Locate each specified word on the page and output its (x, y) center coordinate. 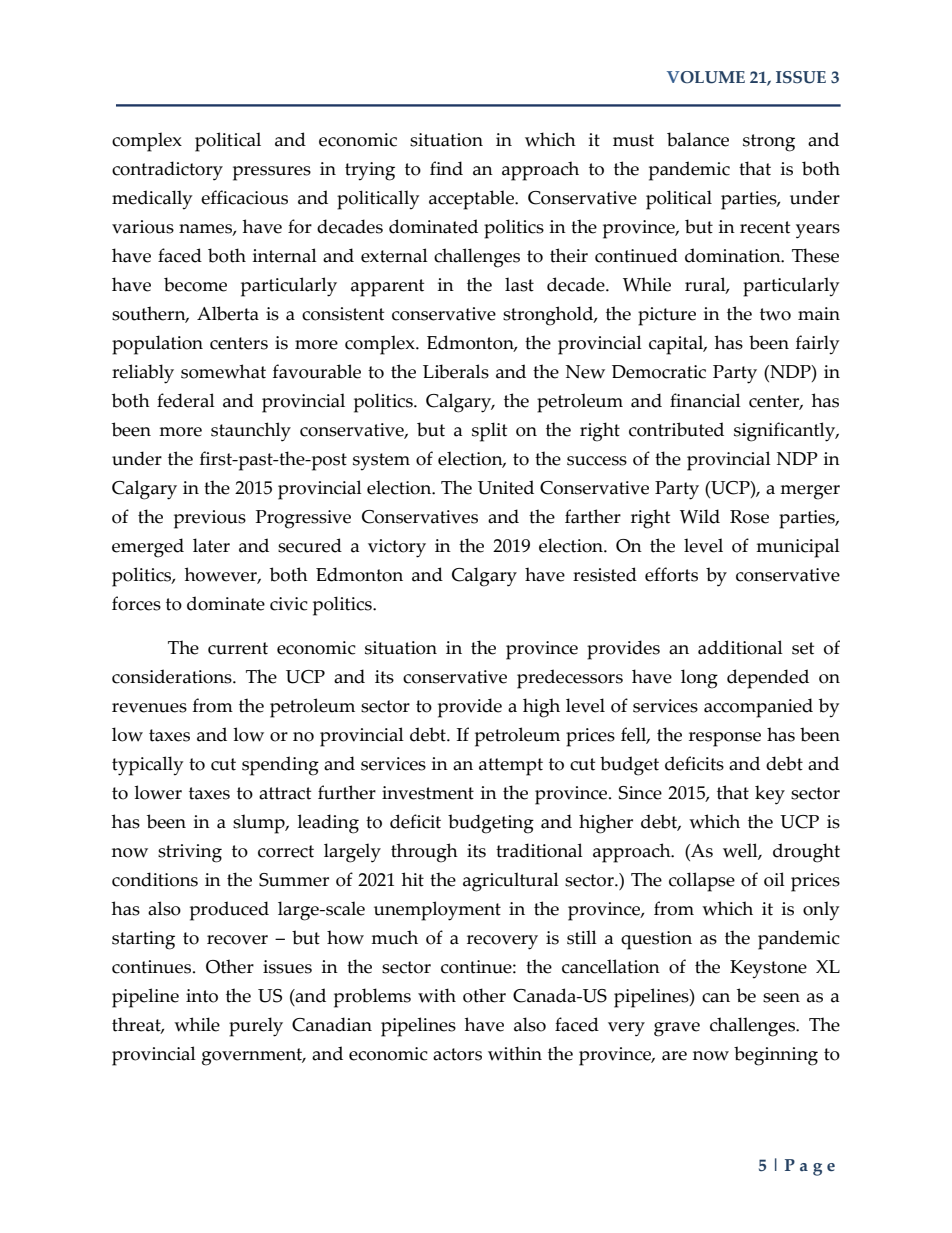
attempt (511, 767)
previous (210, 519)
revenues (149, 708)
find (446, 168)
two (775, 314)
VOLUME (706, 77)
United (506, 487)
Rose (749, 517)
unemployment (437, 911)
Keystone (768, 969)
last (519, 284)
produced (229, 911)
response (725, 739)
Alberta (228, 313)
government (253, 1057)
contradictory (167, 171)
